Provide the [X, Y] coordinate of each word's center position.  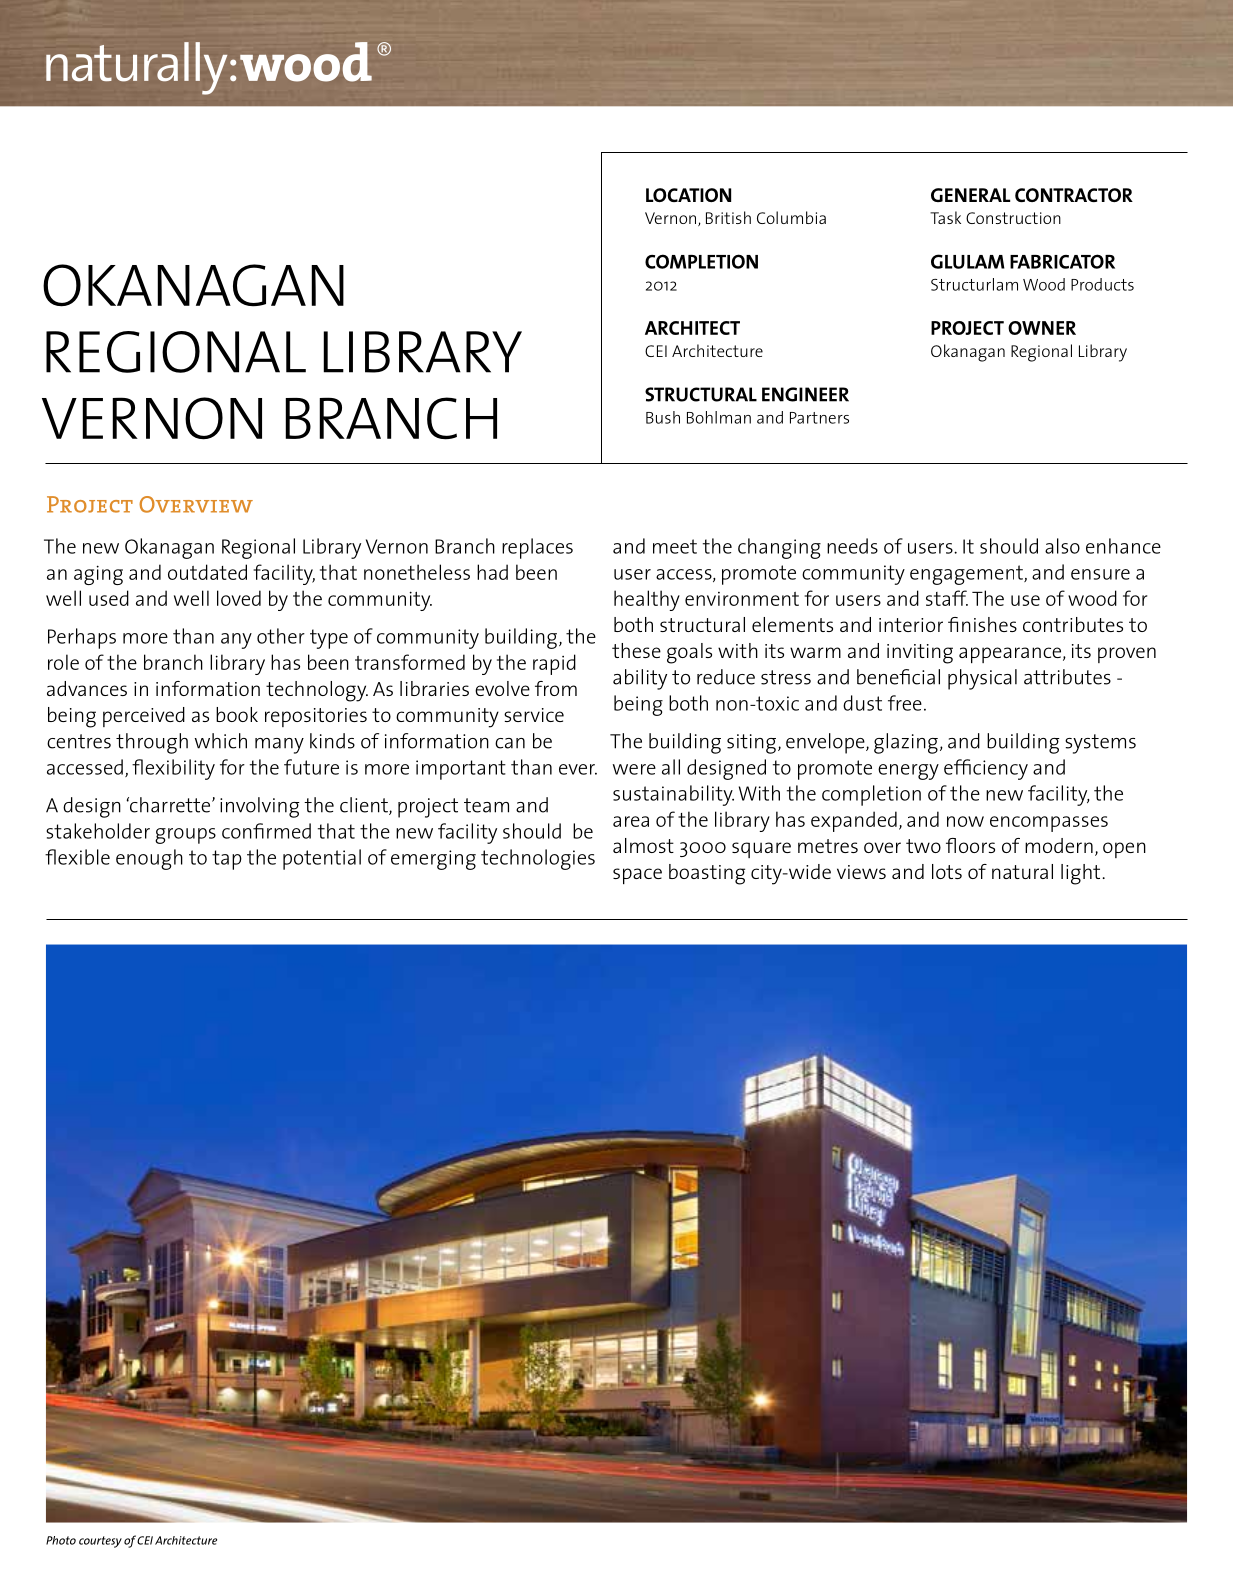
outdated [207, 572]
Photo [61, 1540]
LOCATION [688, 195]
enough [149, 859]
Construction [1013, 218]
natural [1022, 871]
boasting [707, 874]
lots [947, 871]
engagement [967, 575]
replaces [537, 548]
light [1082, 874]
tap [227, 860]
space [637, 876]
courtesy [100, 1542]
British [728, 217]
